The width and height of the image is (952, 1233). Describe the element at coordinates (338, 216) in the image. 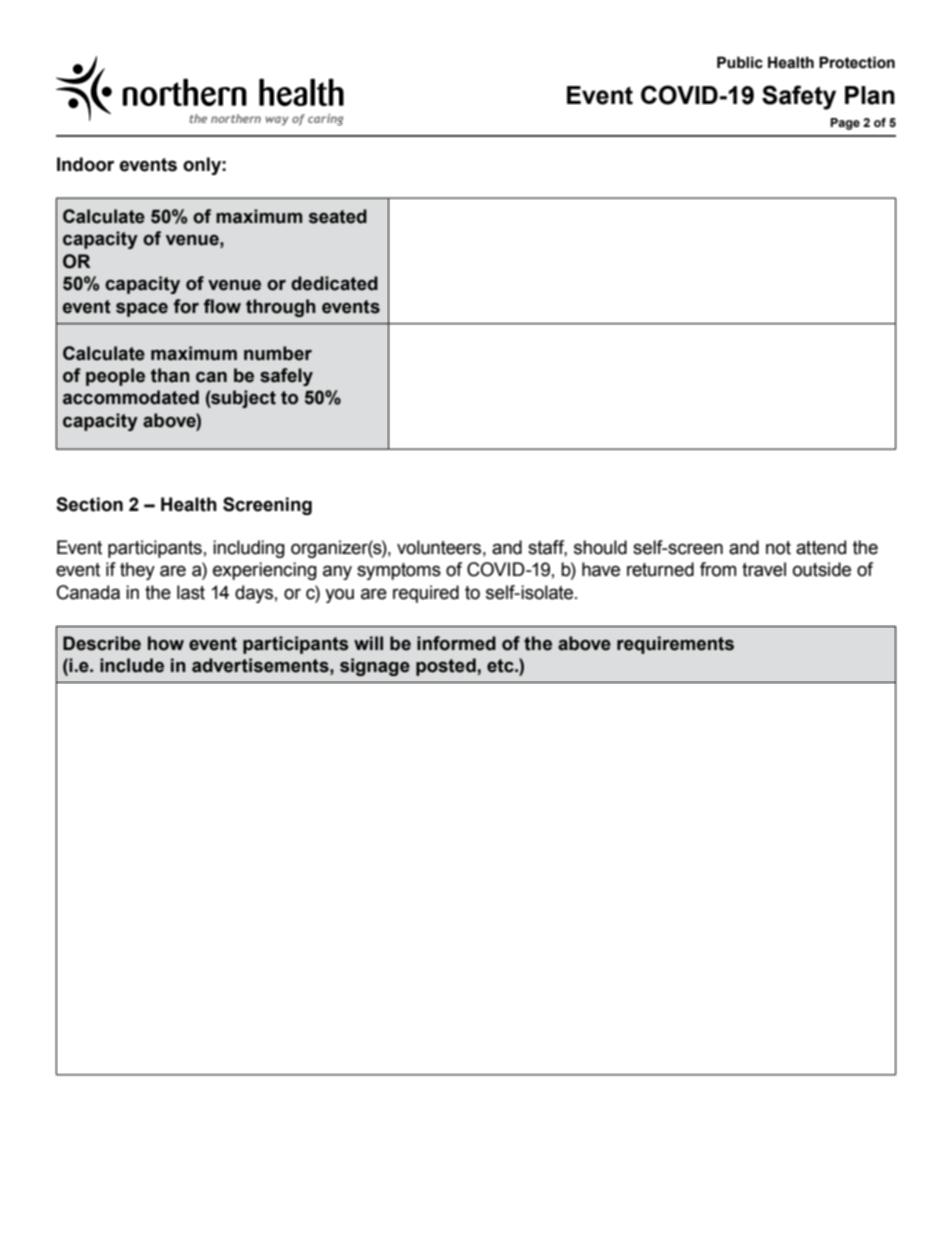

I see `seated` at that location.
